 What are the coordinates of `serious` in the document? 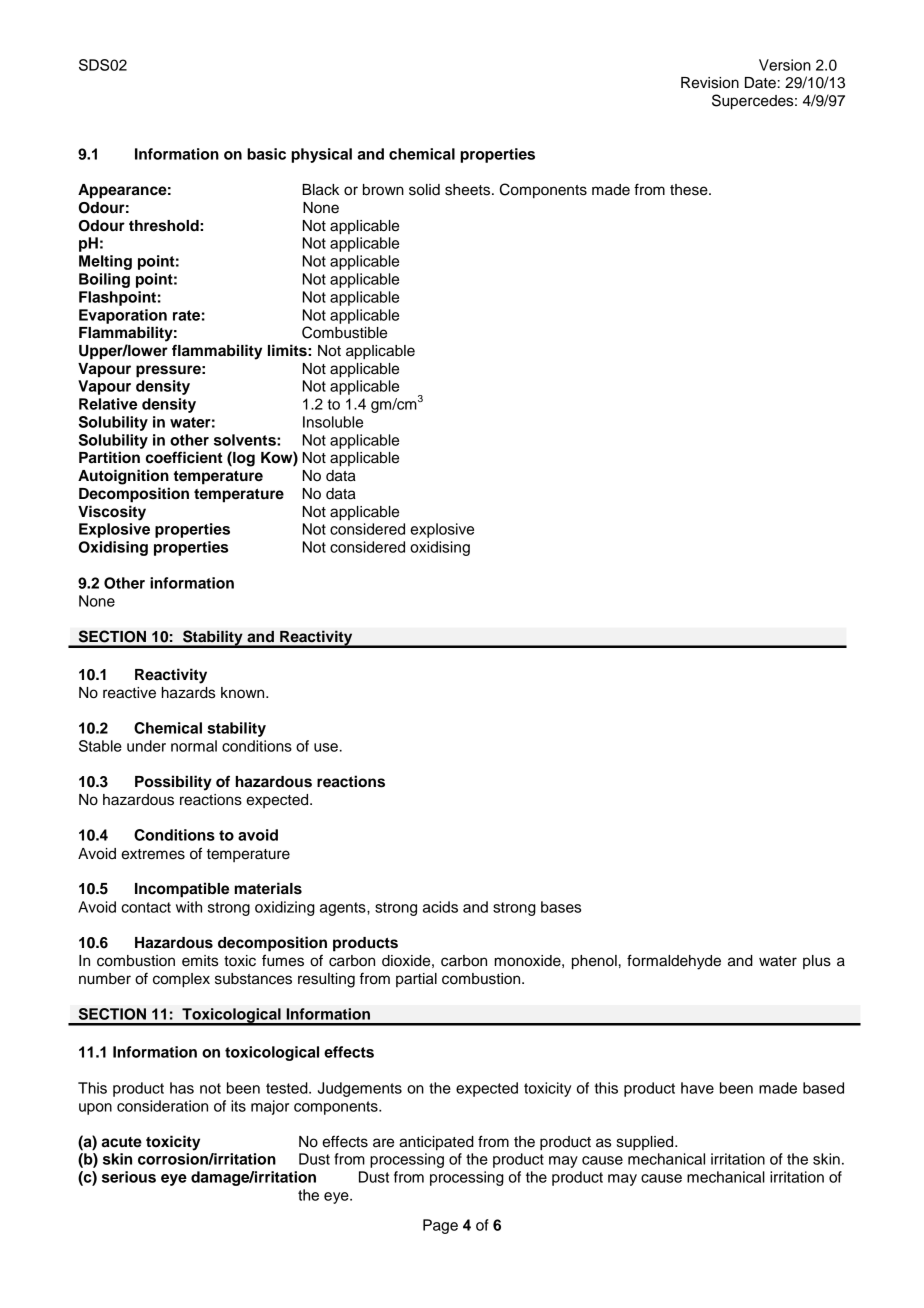 It's located at (129, 1177).
